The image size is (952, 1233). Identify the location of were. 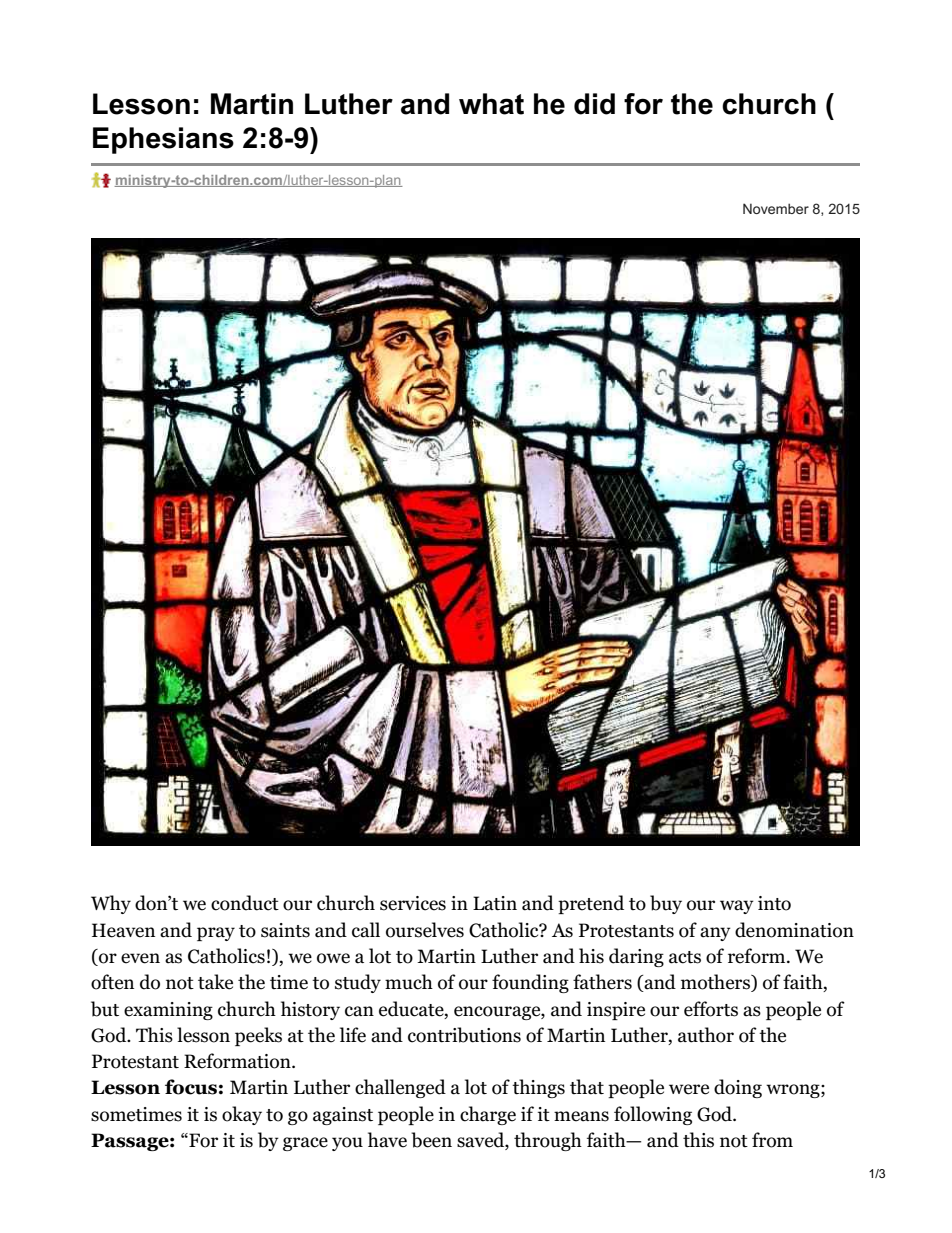
(689, 1089).
